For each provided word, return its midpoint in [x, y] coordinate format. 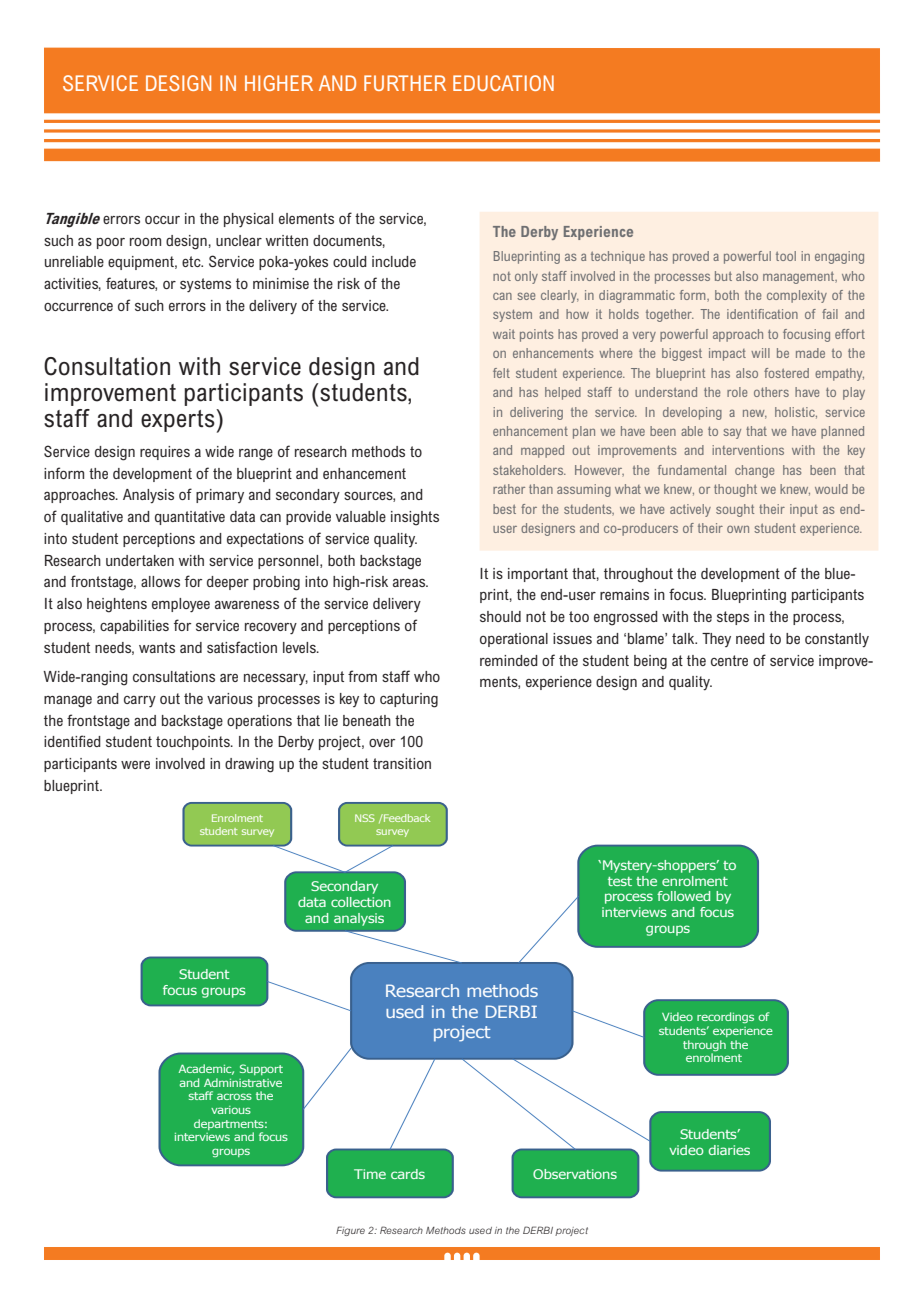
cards [408, 1174]
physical [248, 220]
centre [729, 660]
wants [157, 647]
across [234, 1096]
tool [786, 256]
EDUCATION [503, 83]
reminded [509, 660]
